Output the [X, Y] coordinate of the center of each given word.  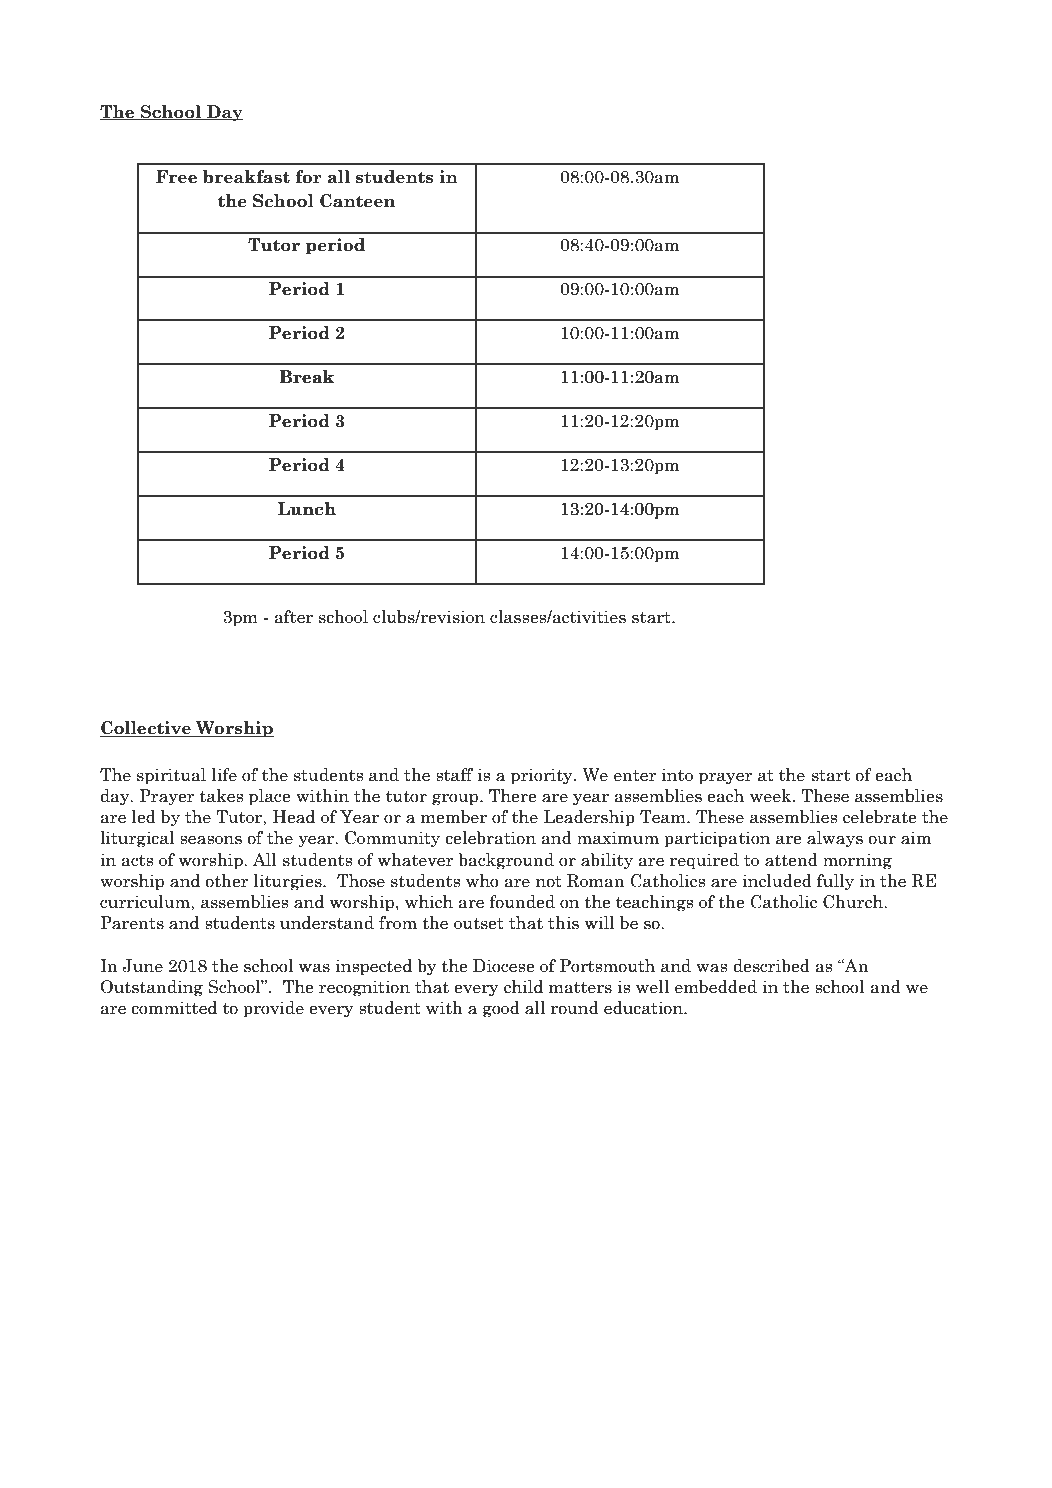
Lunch [307, 509]
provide [273, 1009]
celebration [490, 838]
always [835, 839]
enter [635, 776]
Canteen [357, 201]
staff [454, 775]
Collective [146, 729]
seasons [211, 840]
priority [543, 776]
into [677, 775]
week [772, 796]
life [224, 775]
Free [176, 177]
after [293, 617]
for [308, 177]
